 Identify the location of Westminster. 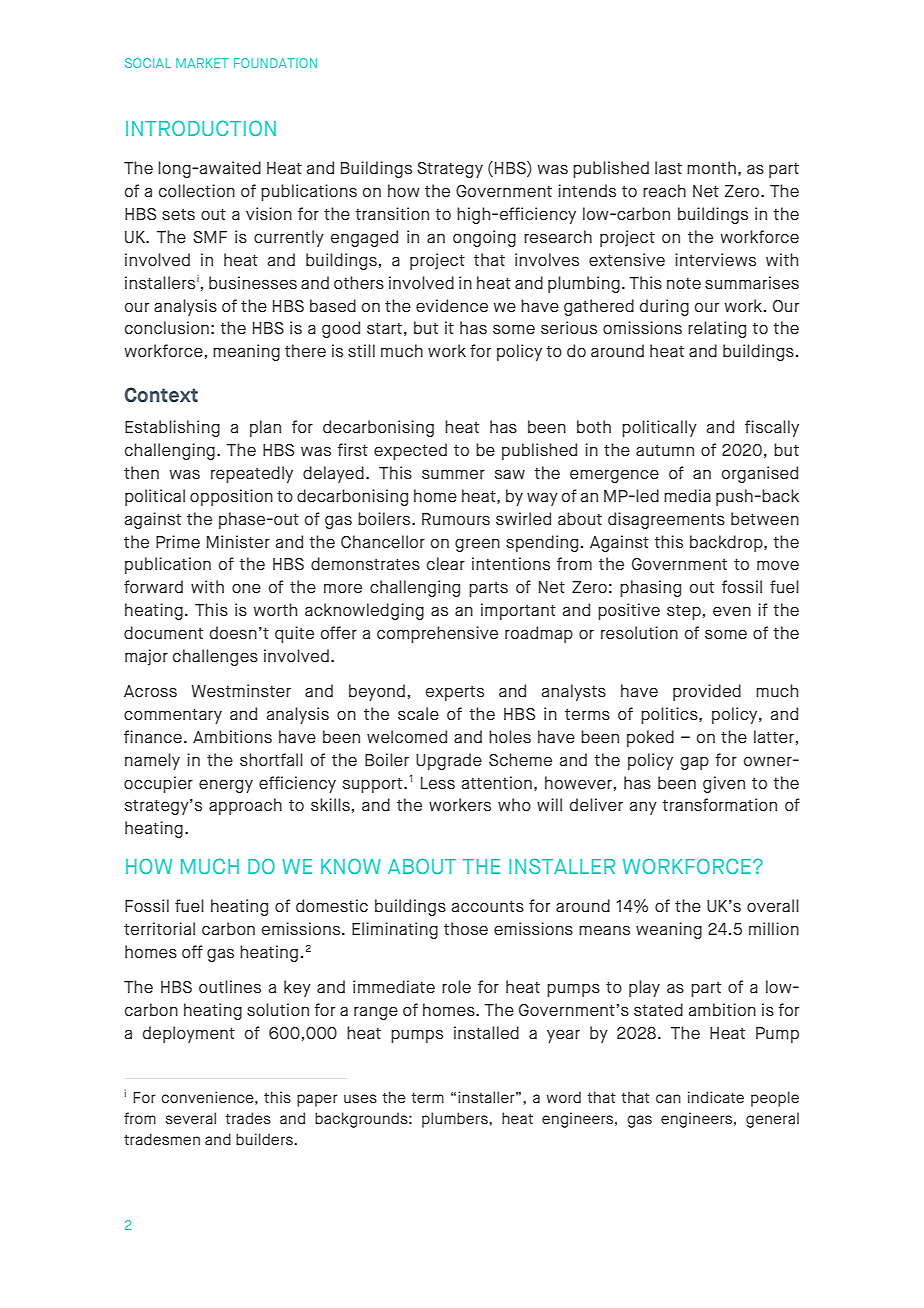
(241, 691).
